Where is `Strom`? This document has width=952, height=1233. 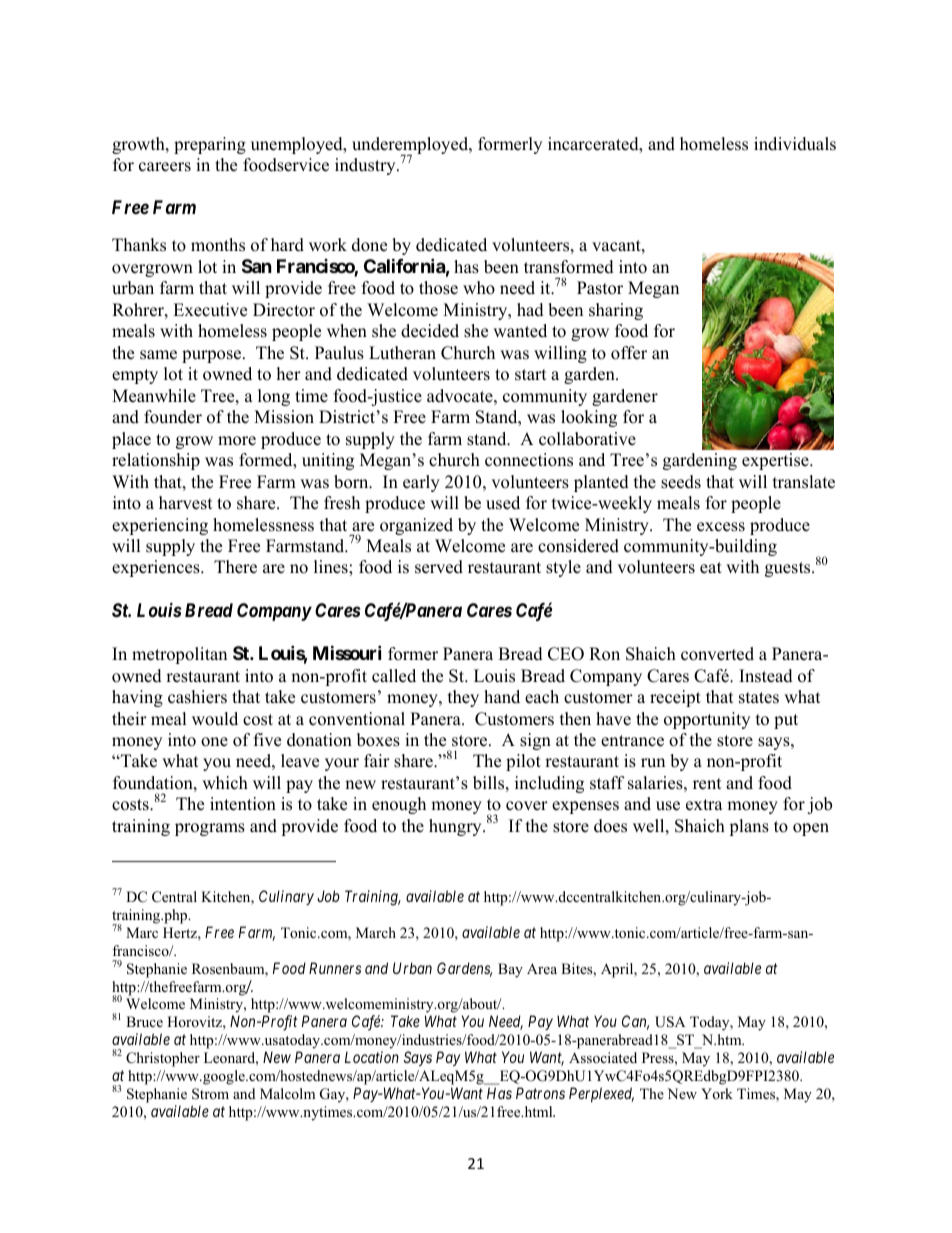 Strom is located at coordinates (210, 1094).
